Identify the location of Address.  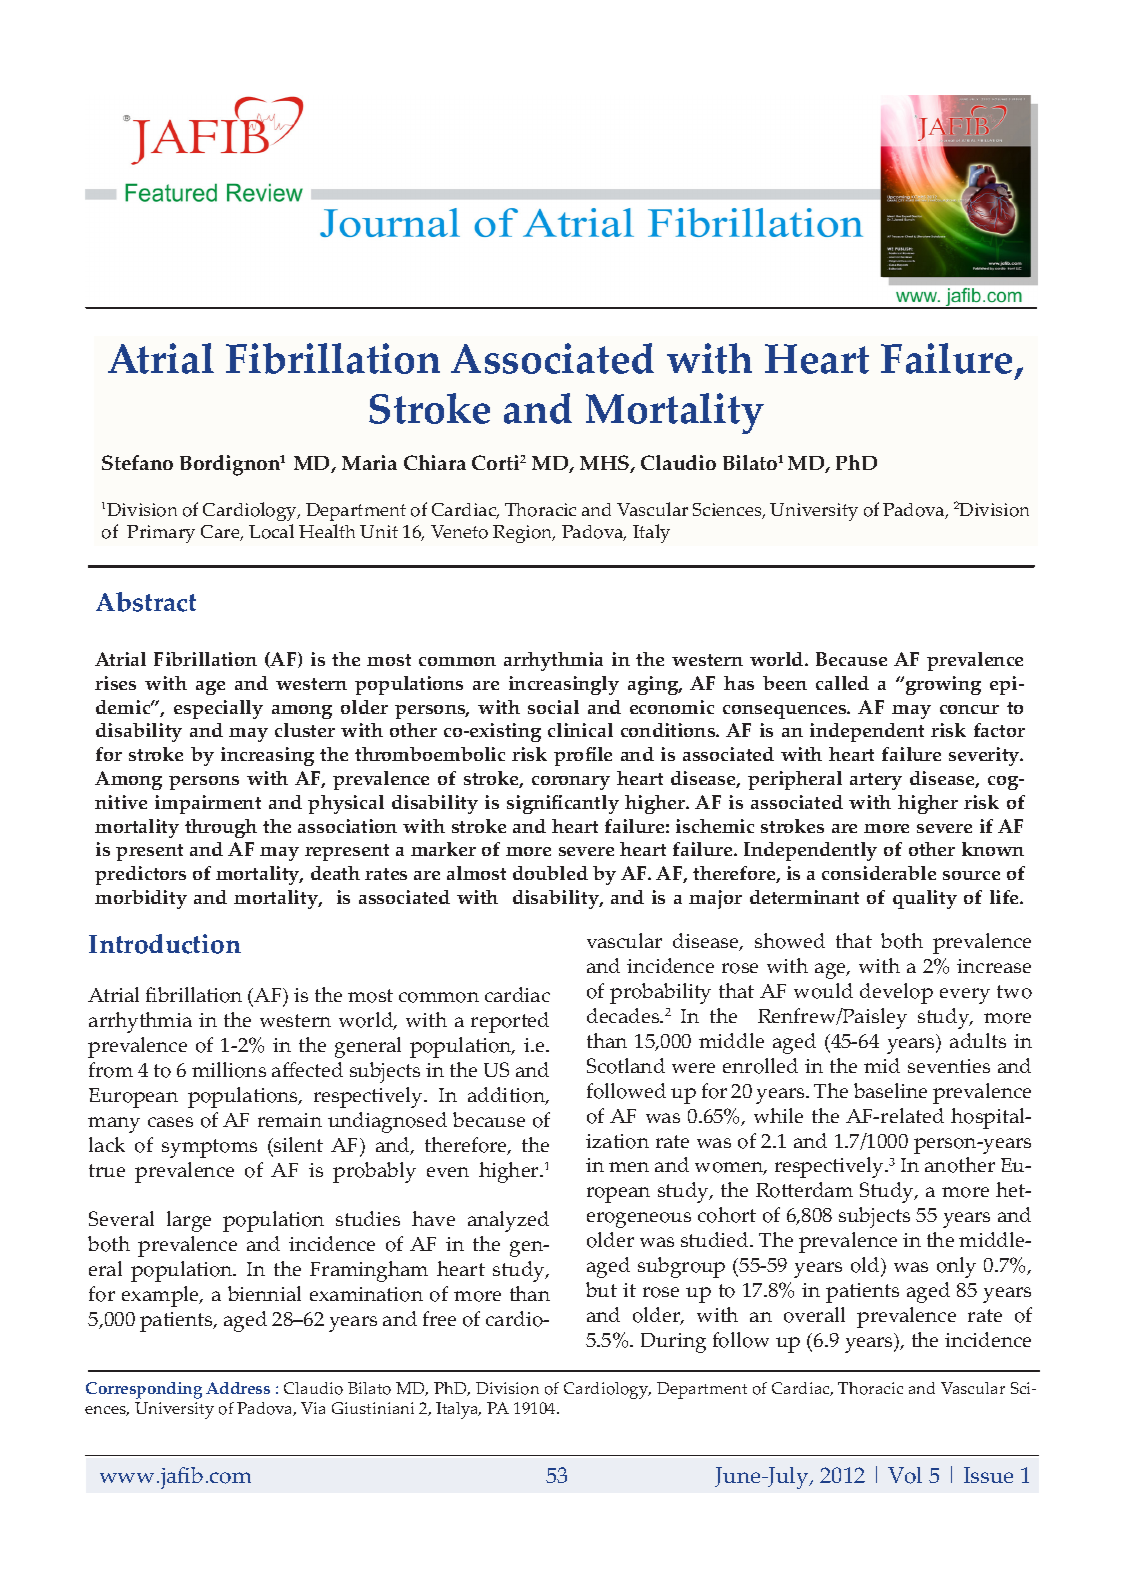
(238, 1388).
